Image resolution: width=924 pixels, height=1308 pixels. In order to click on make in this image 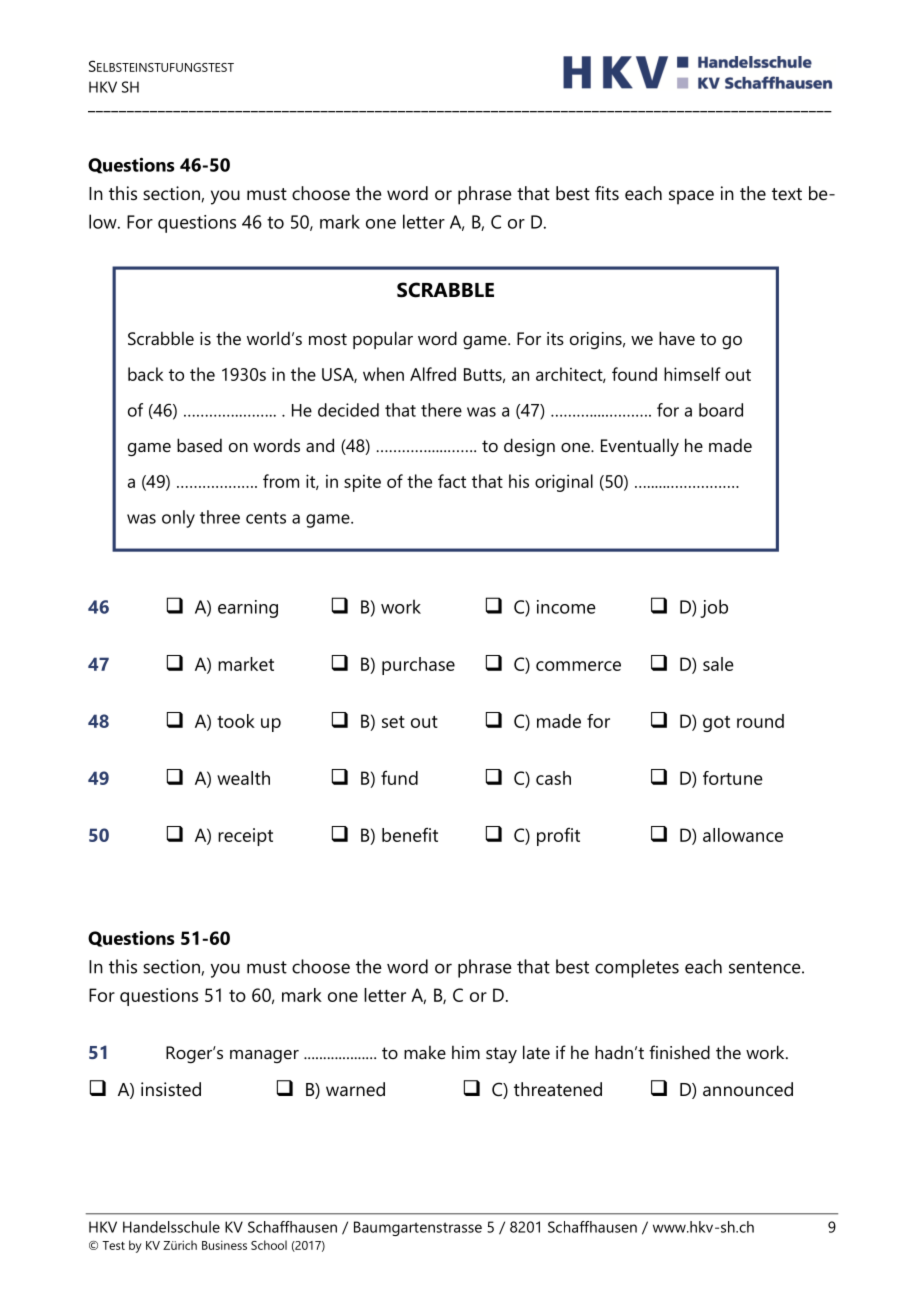, I will do `click(425, 1052)`.
